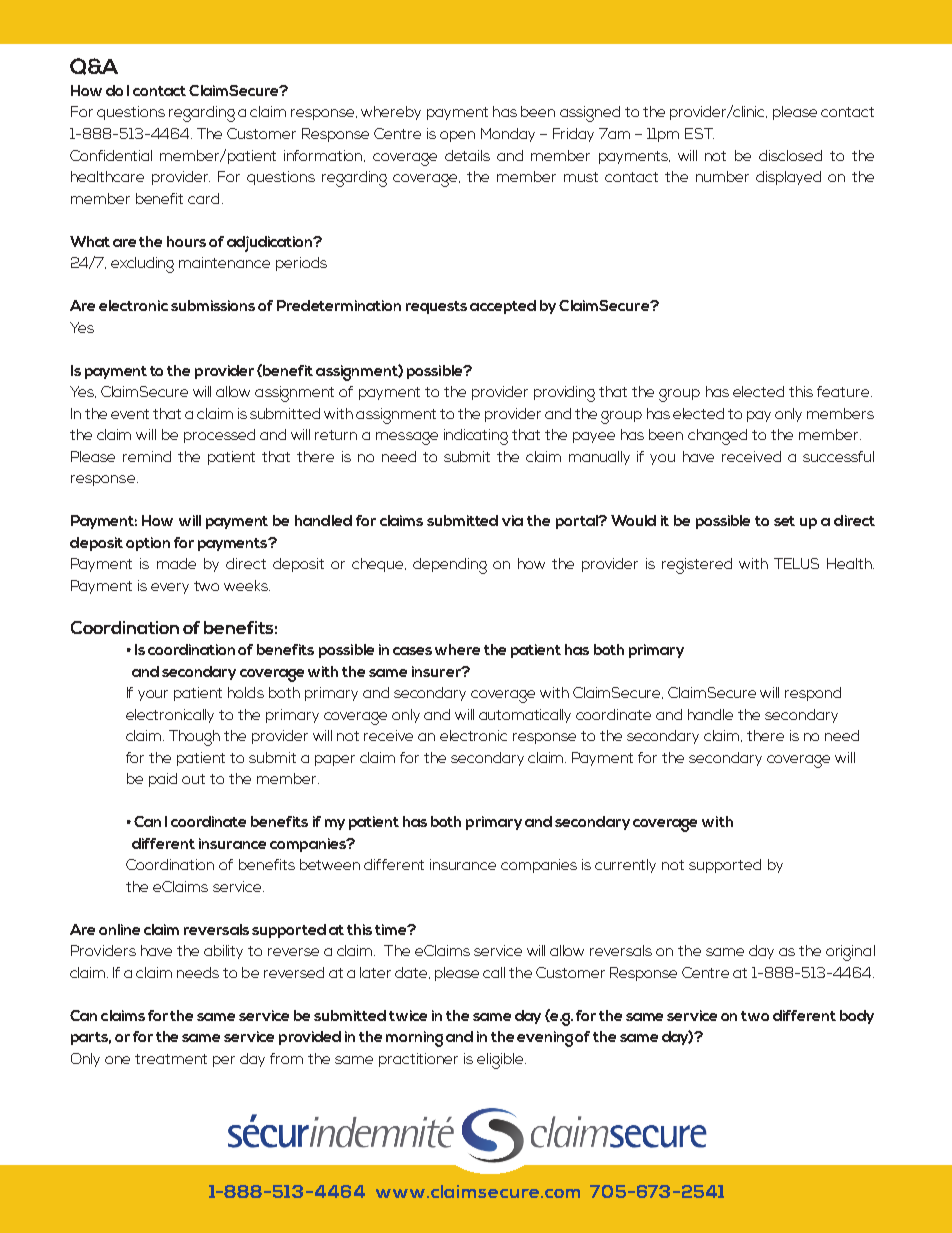 This document has width=952, height=1233. Describe the element at coordinates (450, 566) in the document. I see `depending` at that location.
